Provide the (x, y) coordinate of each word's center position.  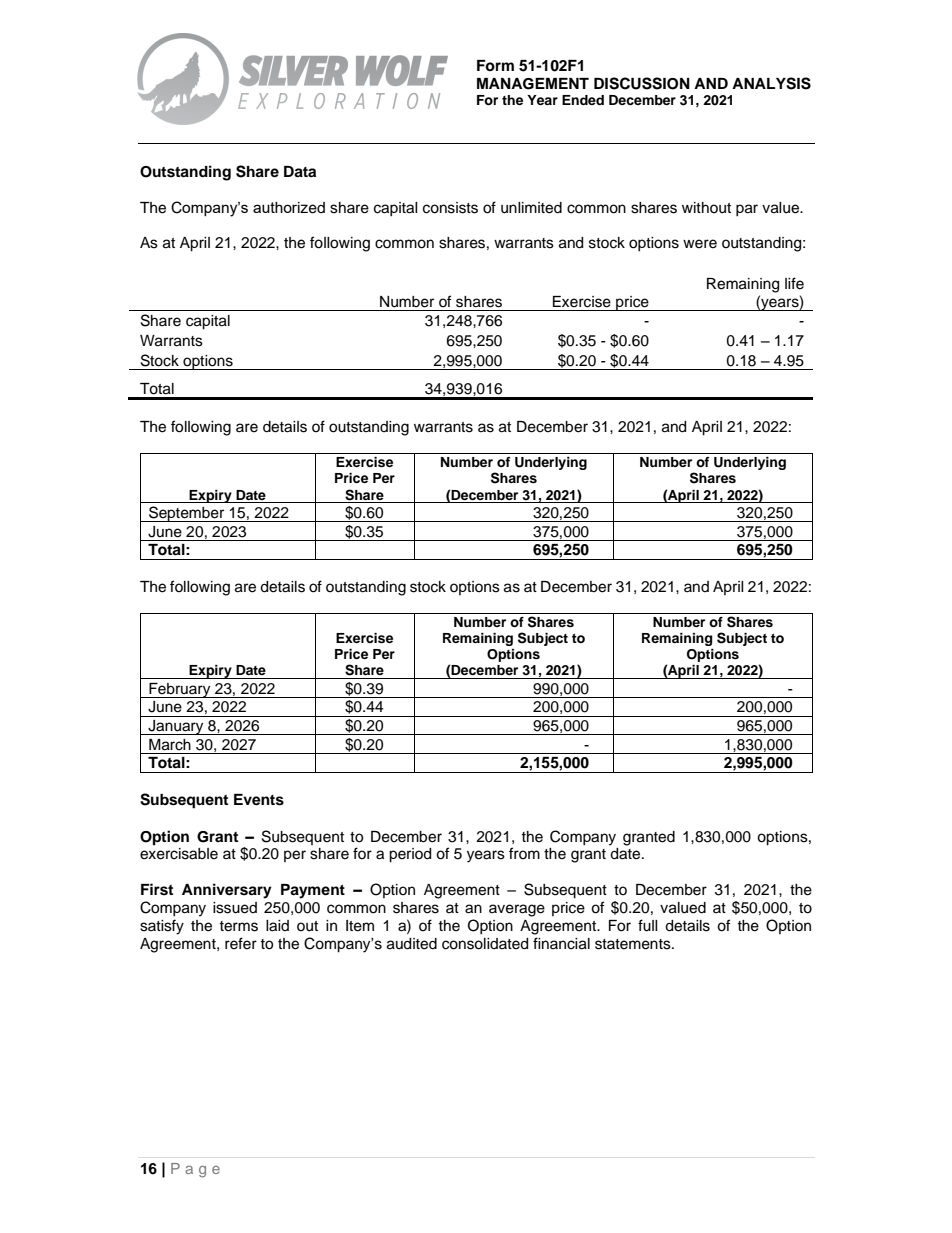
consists (450, 208)
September (187, 514)
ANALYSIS (771, 83)
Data (300, 172)
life (794, 283)
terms (238, 926)
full (648, 925)
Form (495, 65)
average (517, 910)
